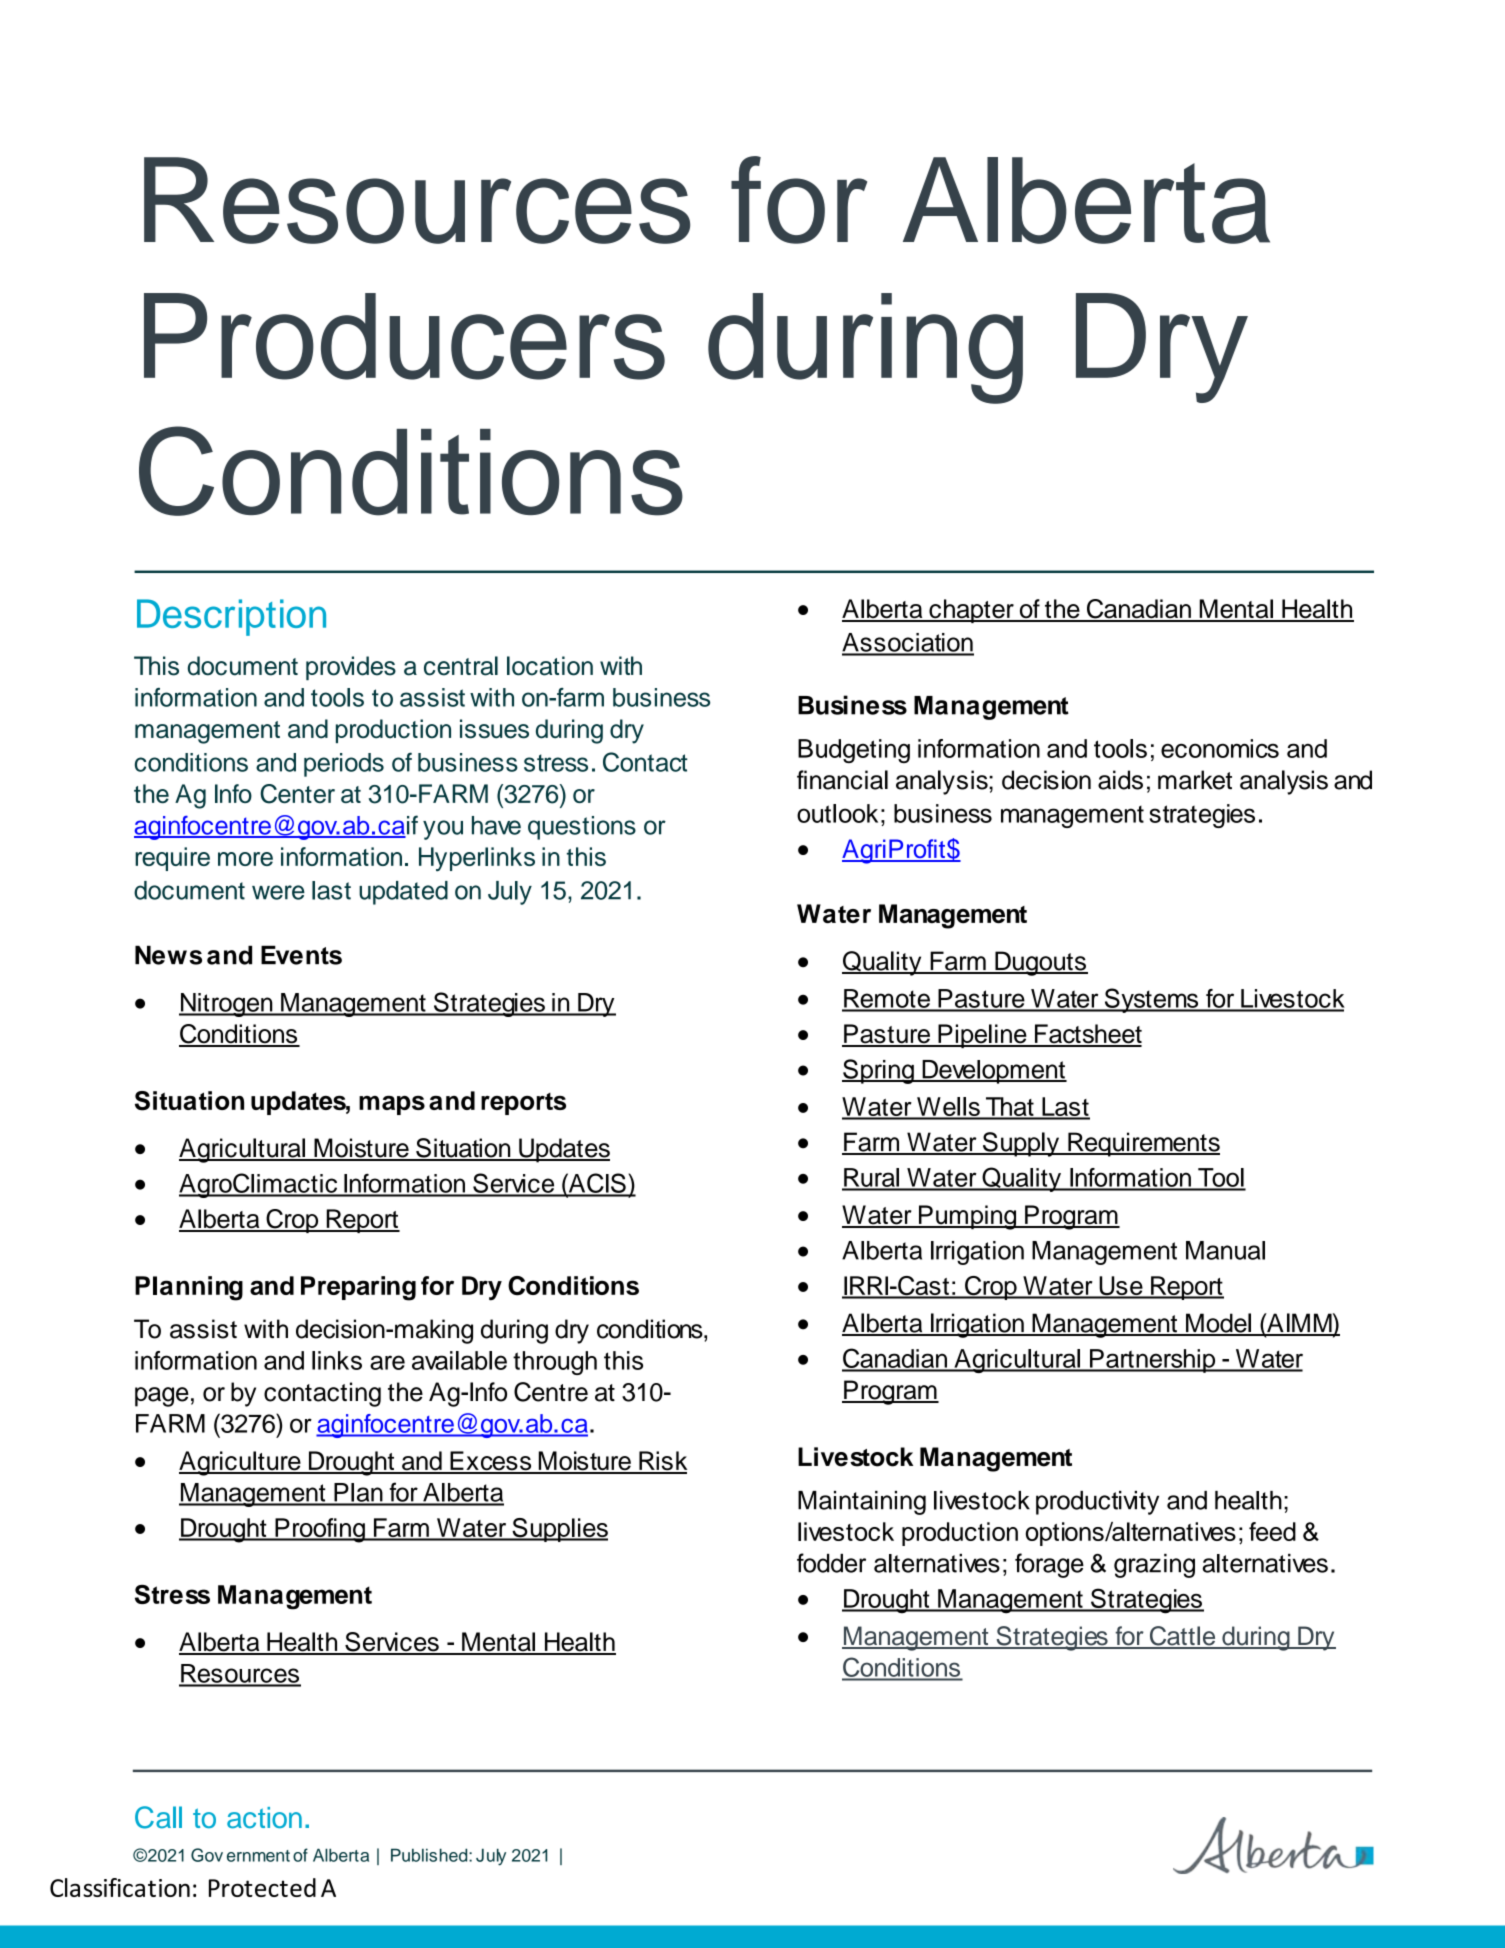 The height and width of the page is (1948, 1505). I want to click on more, so click(245, 859).
